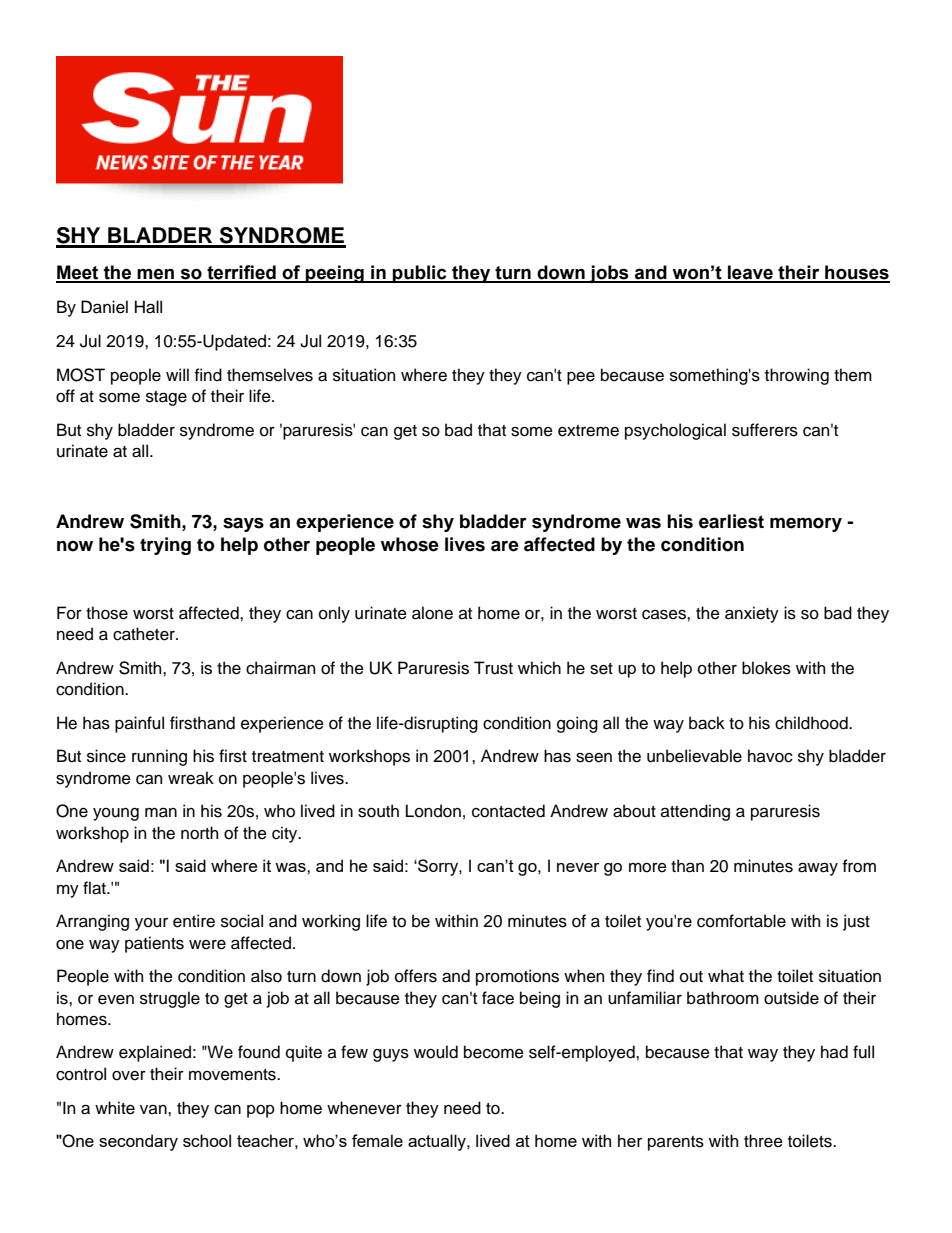 This screenshot has width=952, height=1233. I want to click on Hall, so click(148, 307).
